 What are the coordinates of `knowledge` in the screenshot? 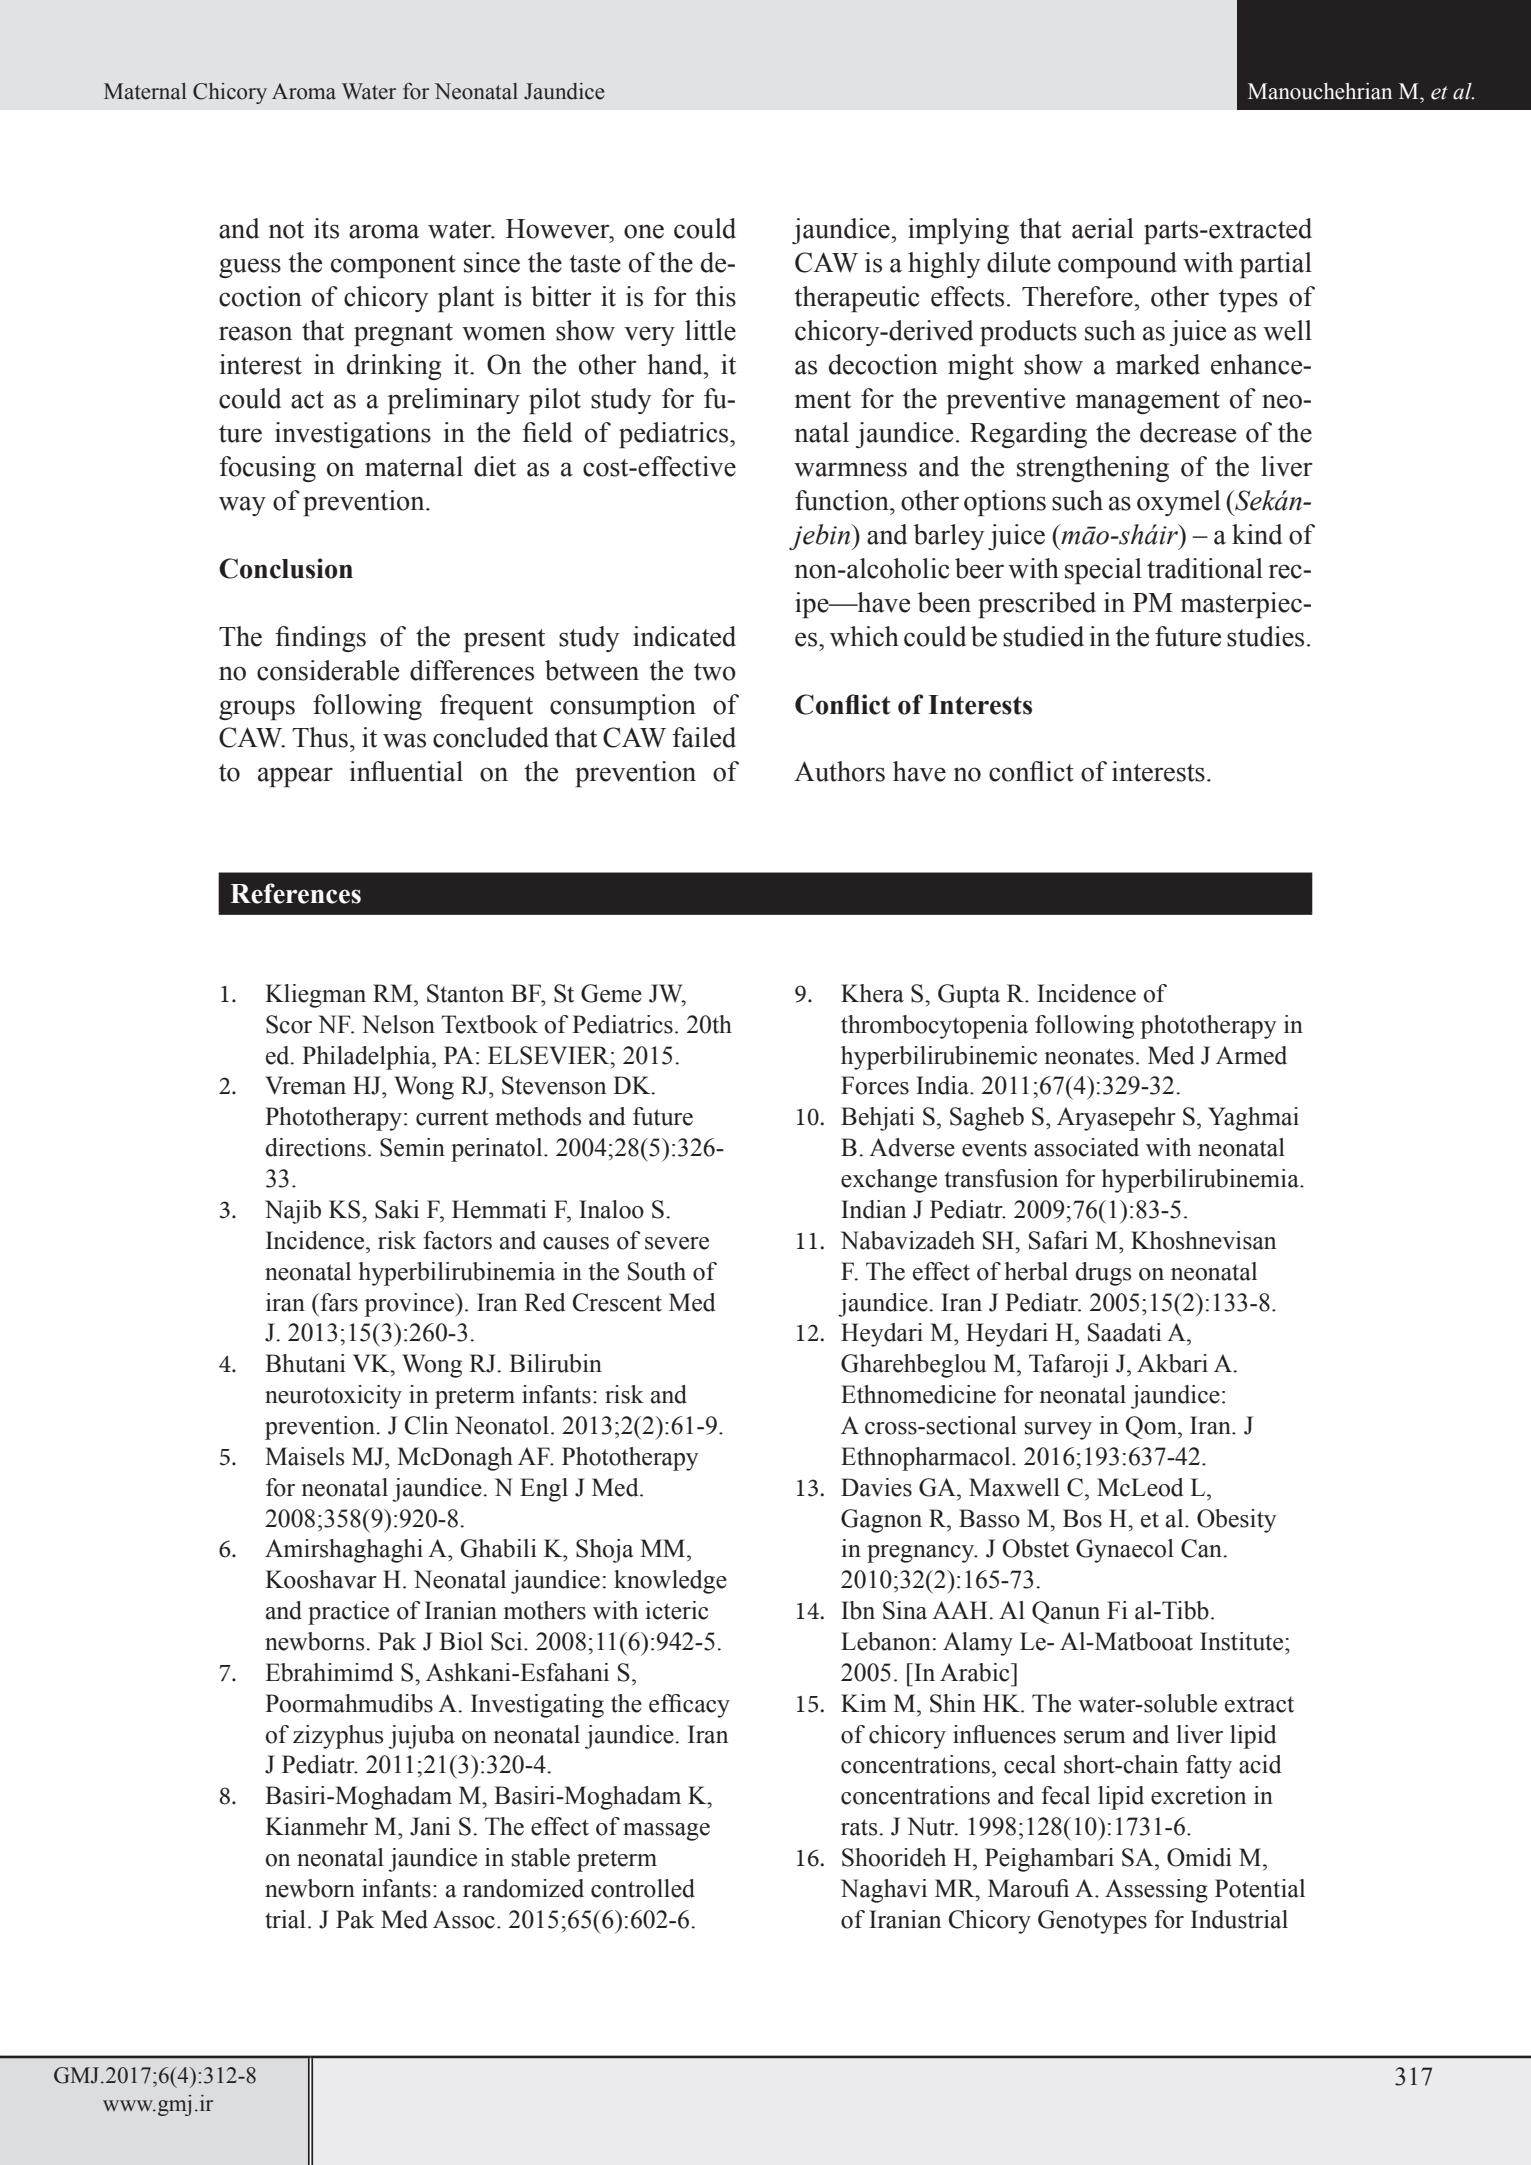 It's located at (670, 1582).
